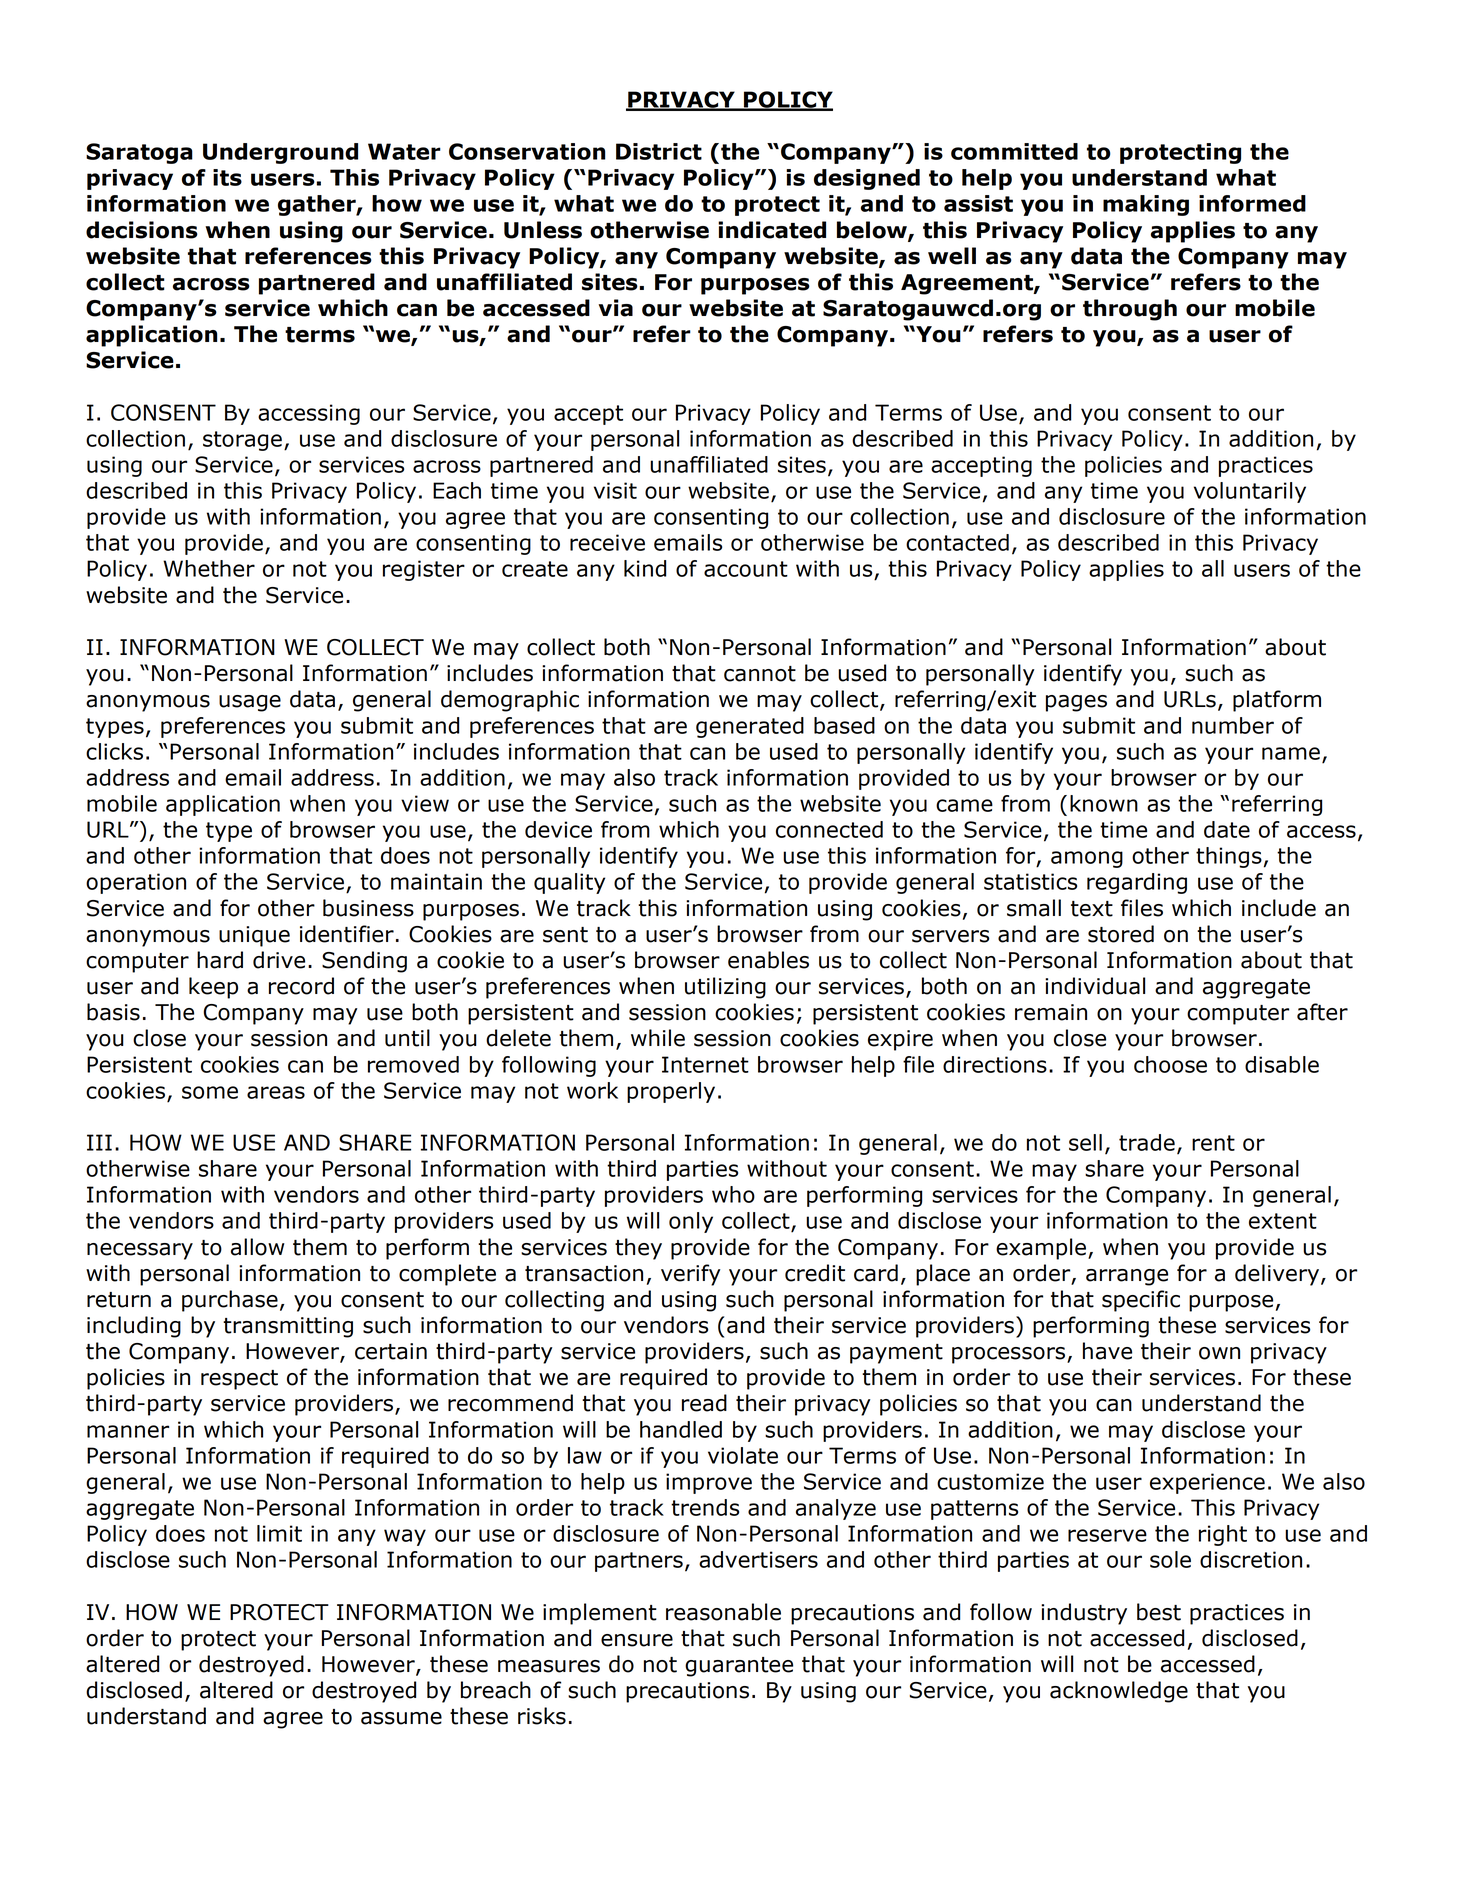 This screenshot has height=1888, width=1459. What do you see at coordinates (1119, 1692) in the screenshot?
I see `acknowledge` at bounding box center [1119, 1692].
